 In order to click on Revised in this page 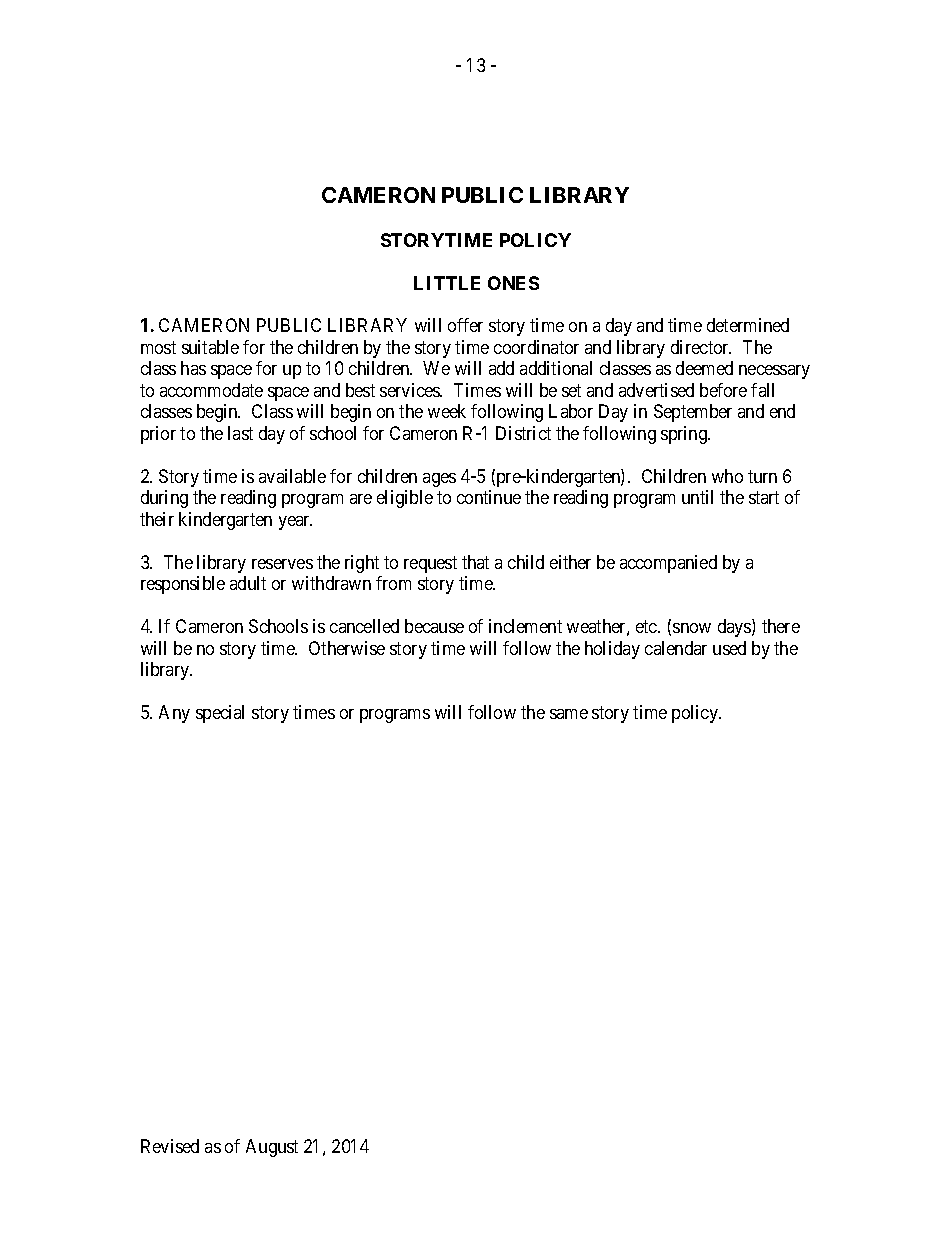, I will do `click(170, 1146)`.
